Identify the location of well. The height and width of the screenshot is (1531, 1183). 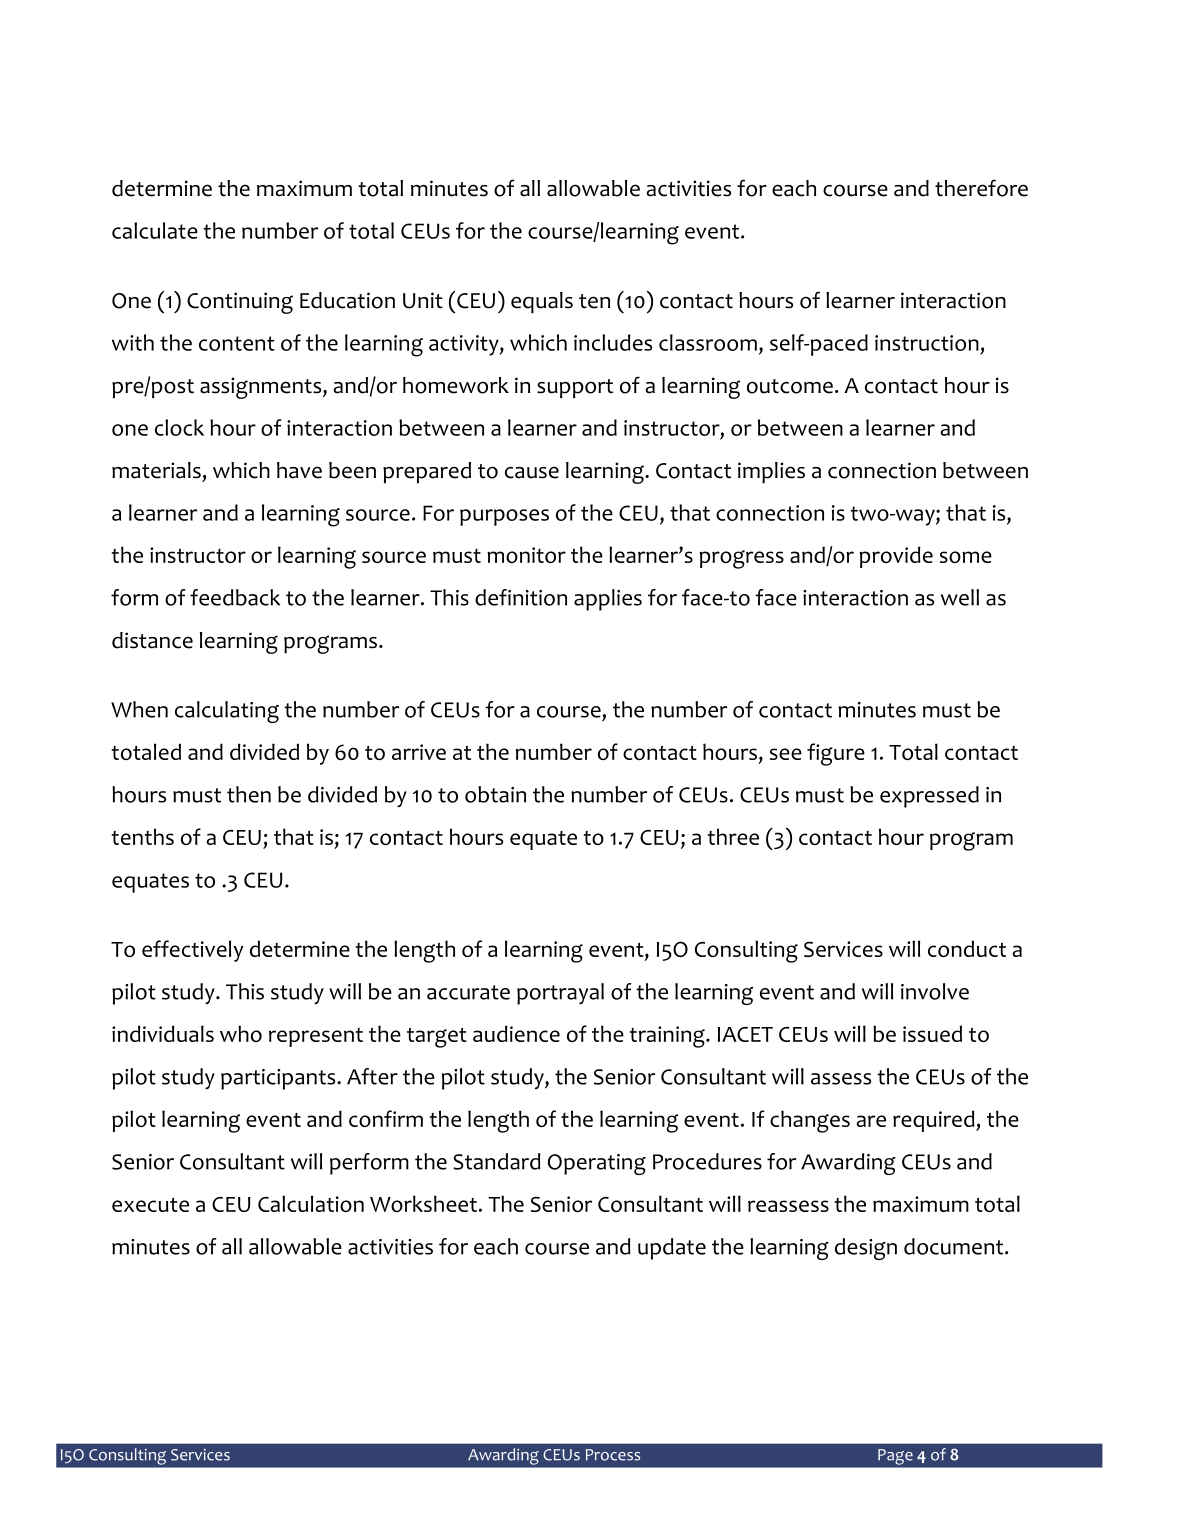
(960, 597).
